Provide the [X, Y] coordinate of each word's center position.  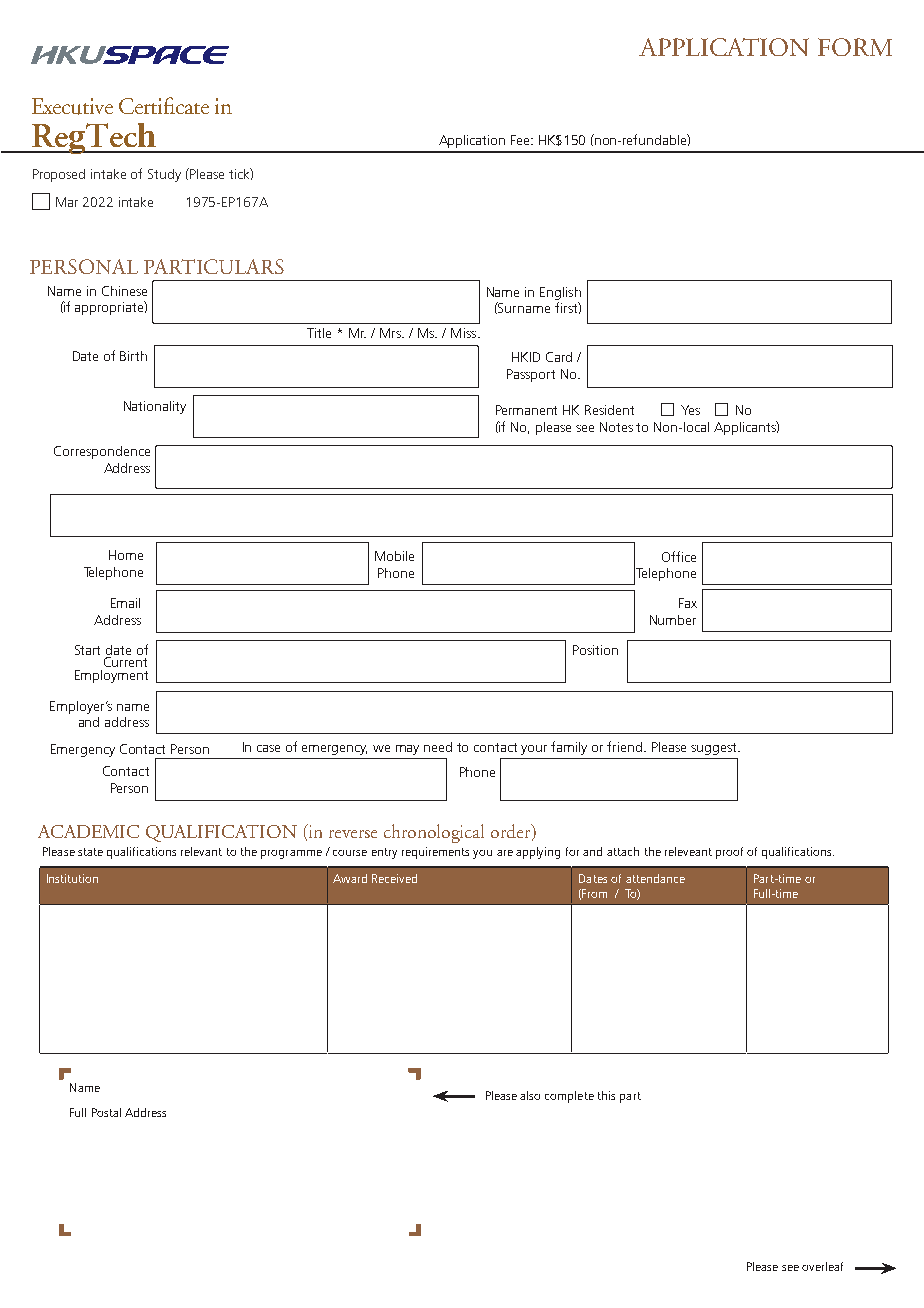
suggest [715, 749]
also [530, 1095]
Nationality [155, 407]
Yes [690, 410]
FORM [855, 47]
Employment [111, 676]
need [438, 747]
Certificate [164, 105]
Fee [521, 140]
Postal [106, 1112]
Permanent [526, 410]
